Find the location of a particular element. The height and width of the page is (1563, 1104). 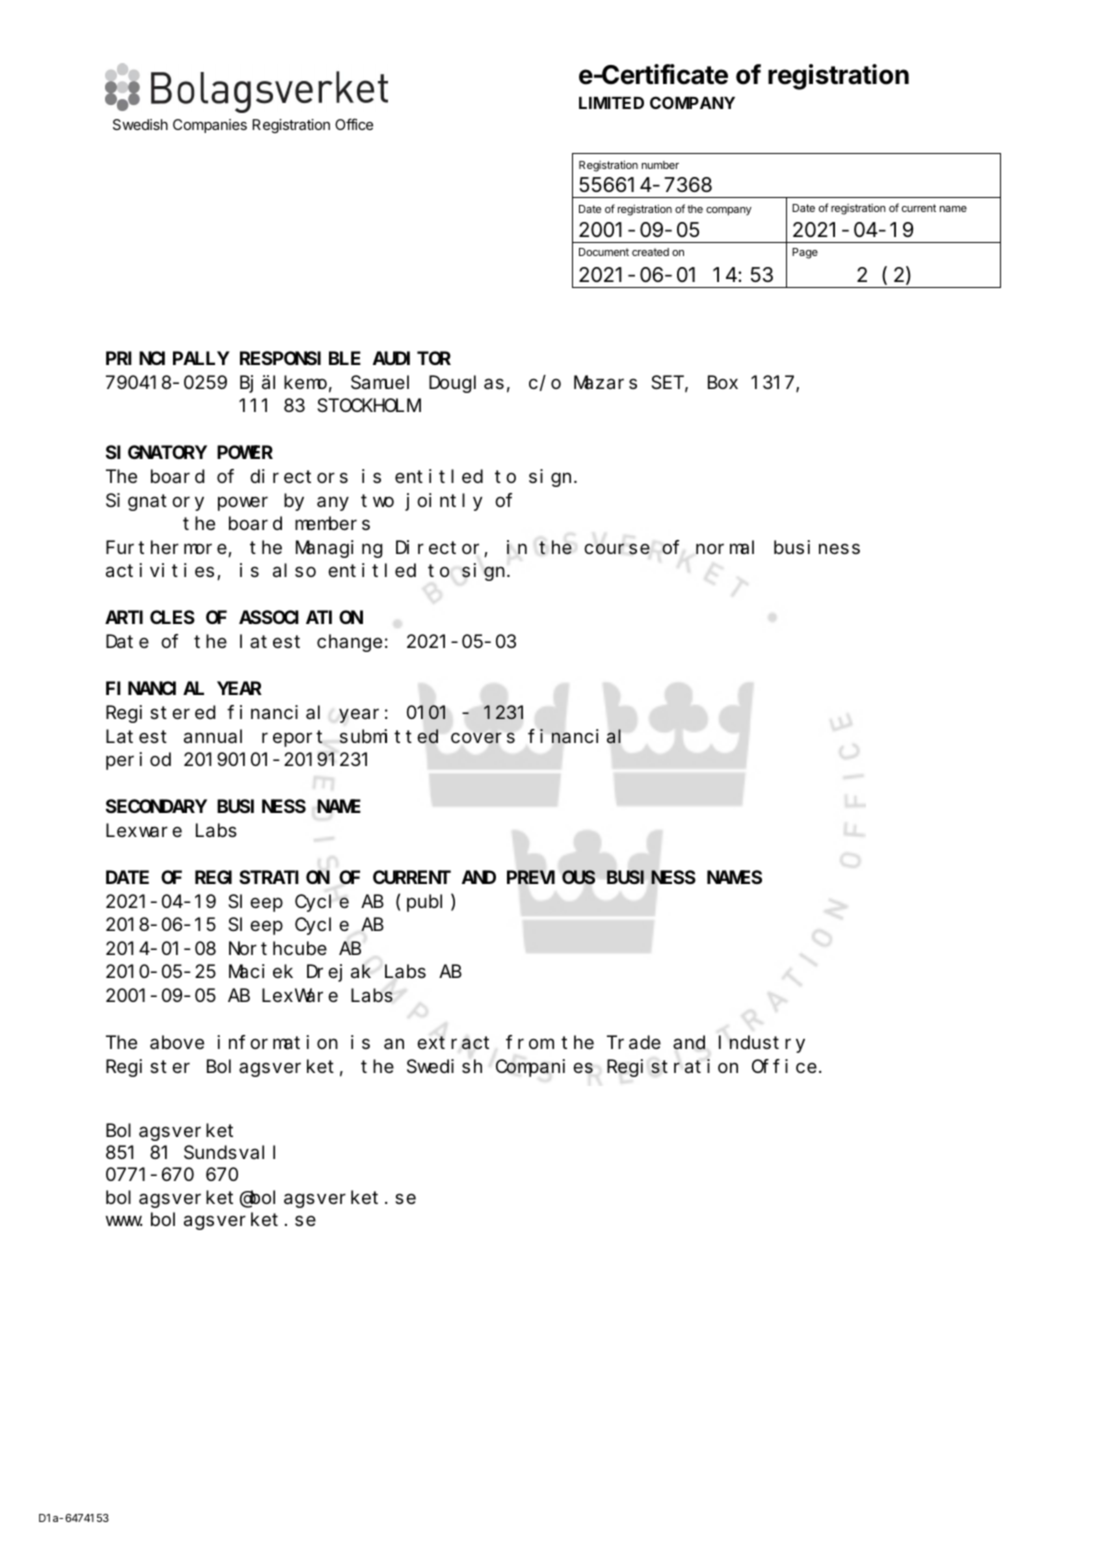

number is located at coordinates (660, 165).
